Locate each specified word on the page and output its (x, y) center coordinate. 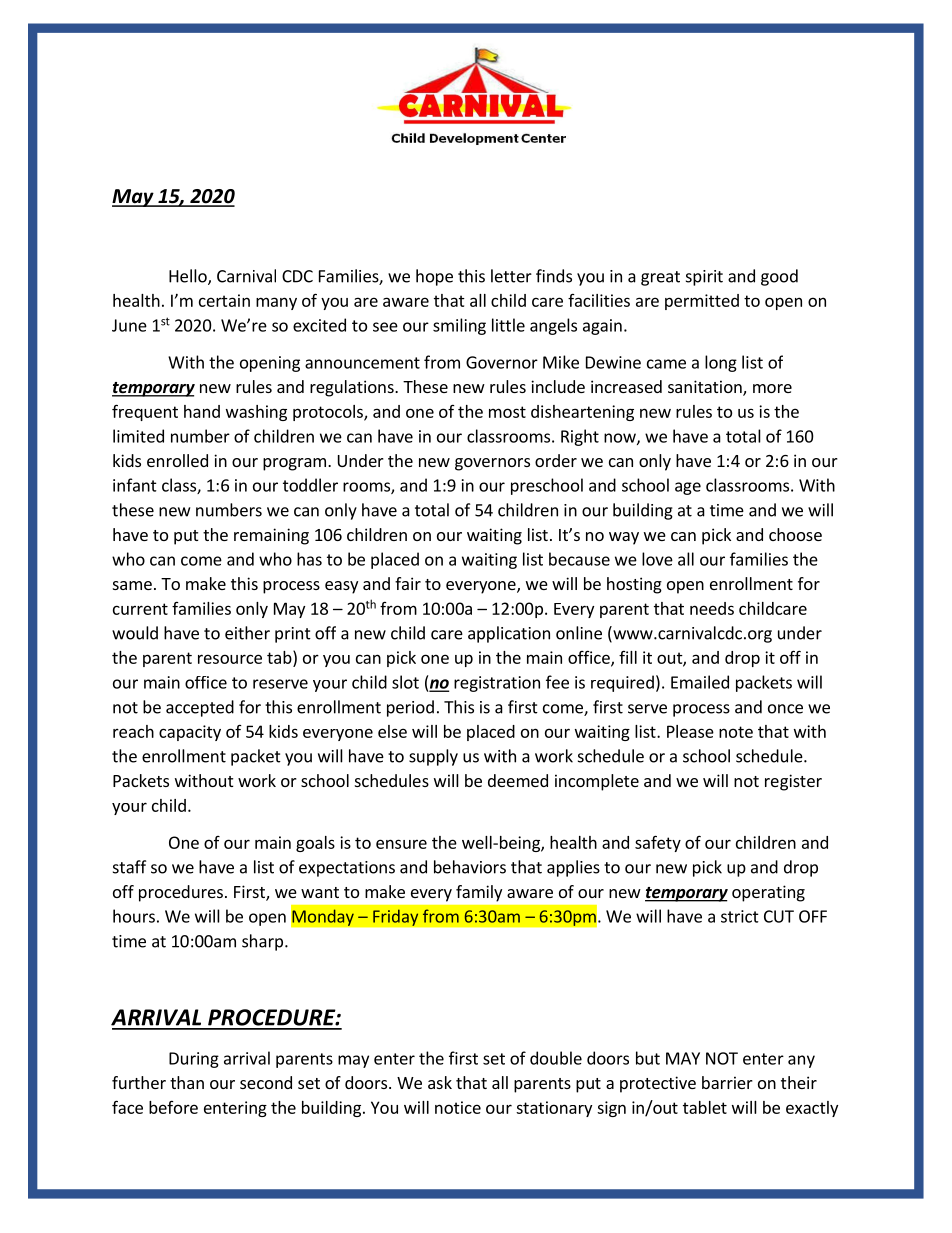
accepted (200, 708)
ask (440, 1082)
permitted (702, 302)
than (187, 1082)
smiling (459, 326)
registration (497, 684)
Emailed (700, 682)
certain (224, 300)
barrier (727, 1082)
